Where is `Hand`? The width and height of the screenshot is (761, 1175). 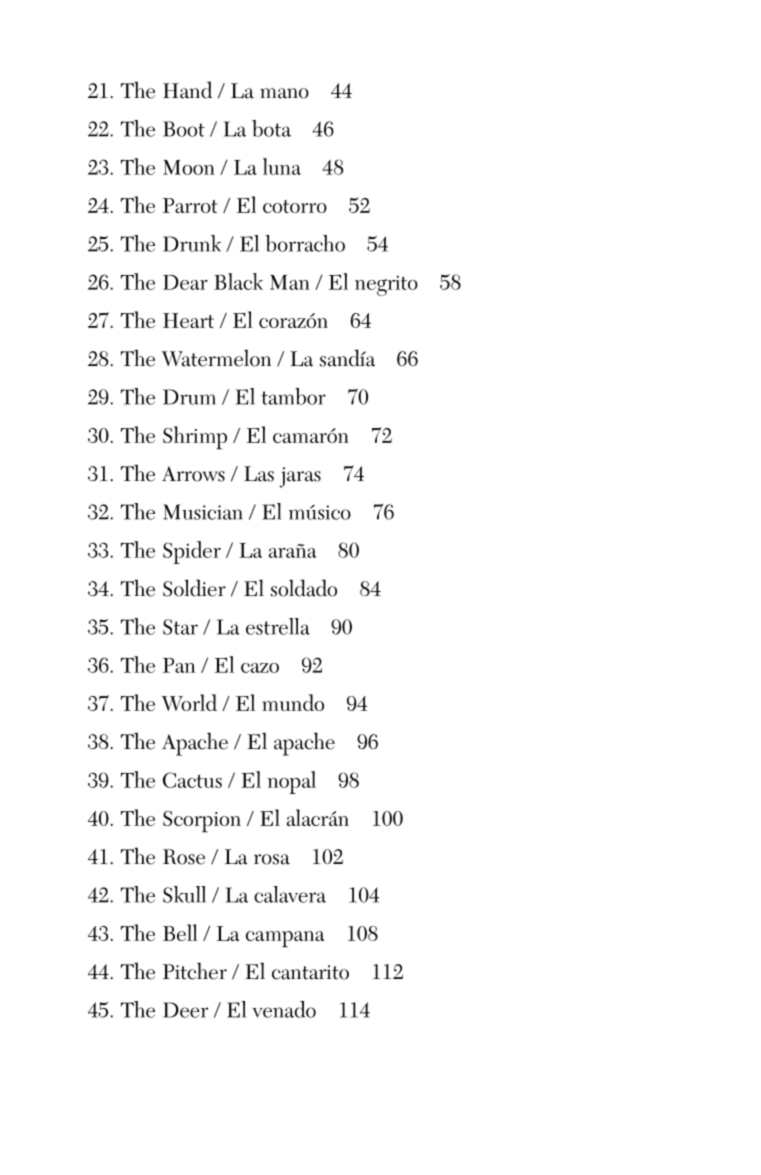 Hand is located at coordinates (187, 90).
